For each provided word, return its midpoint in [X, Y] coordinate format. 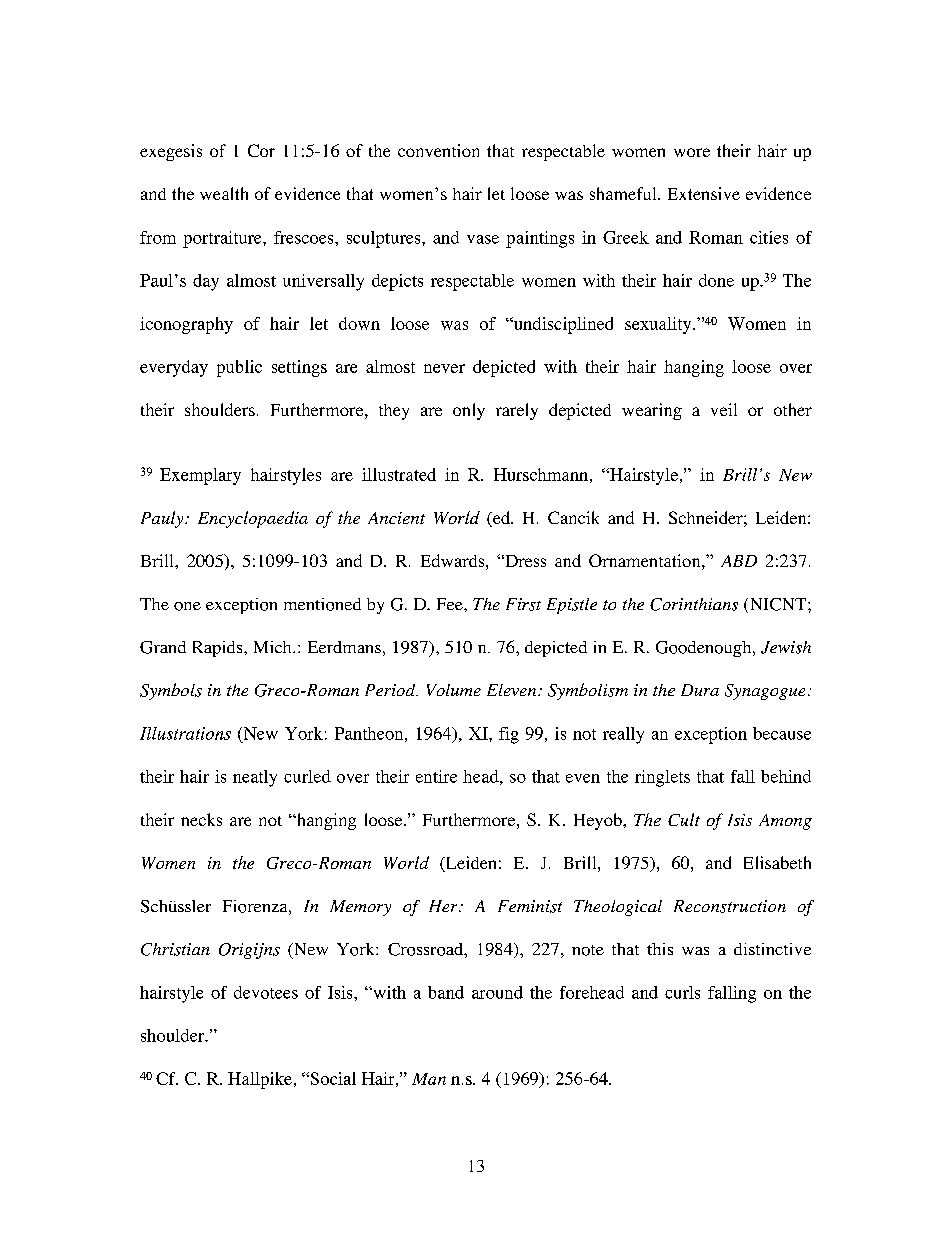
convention [438, 150]
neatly [255, 778]
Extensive [704, 193]
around [497, 992]
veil [724, 409]
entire [436, 776]
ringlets [662, 778]
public [239, 368]
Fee [451, 604]
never [444, 368]
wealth [224, 193]
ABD [739, 561]
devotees [266, 992]
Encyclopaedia [253, 519]
